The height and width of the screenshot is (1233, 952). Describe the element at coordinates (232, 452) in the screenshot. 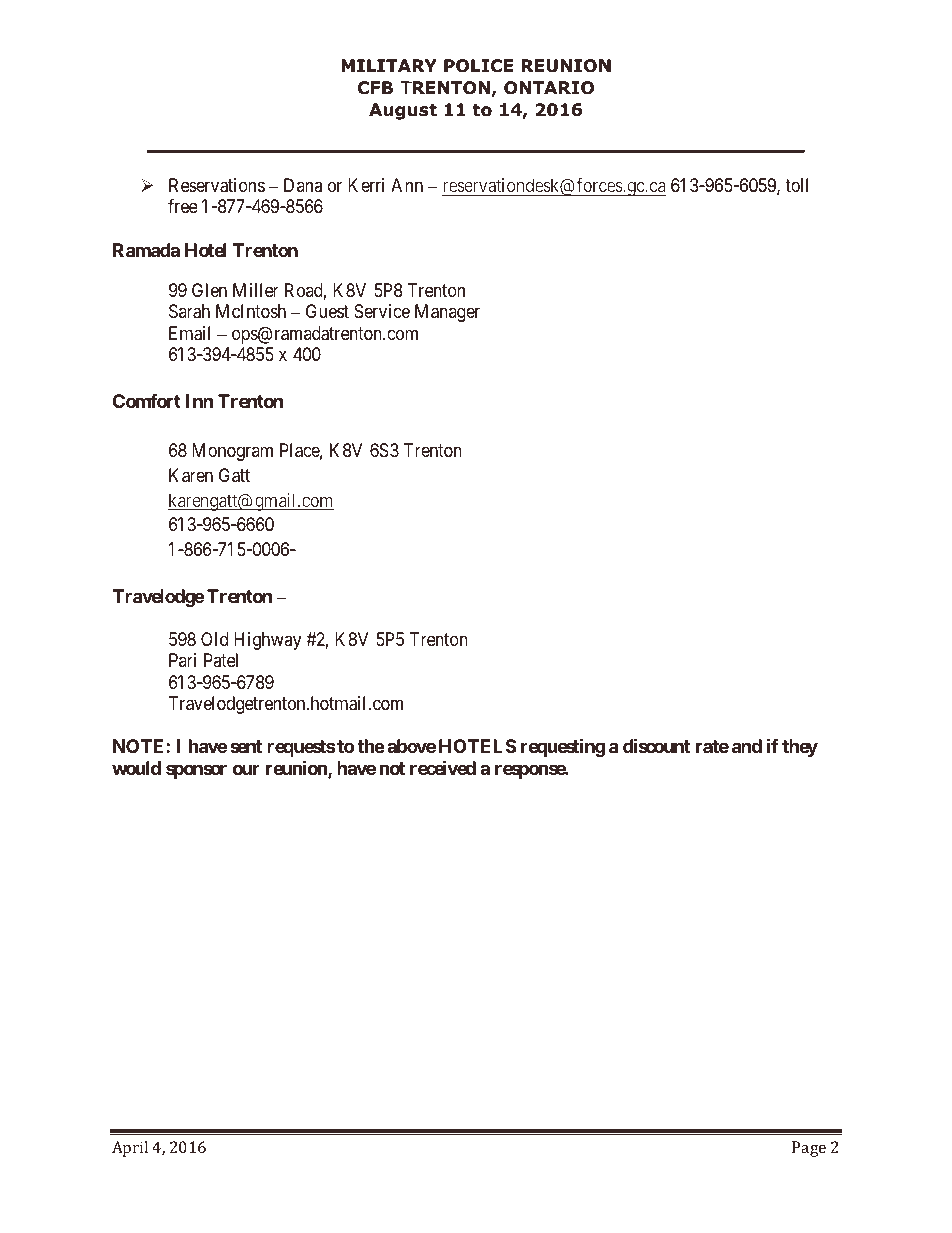

I see `Monogram` at that location.
